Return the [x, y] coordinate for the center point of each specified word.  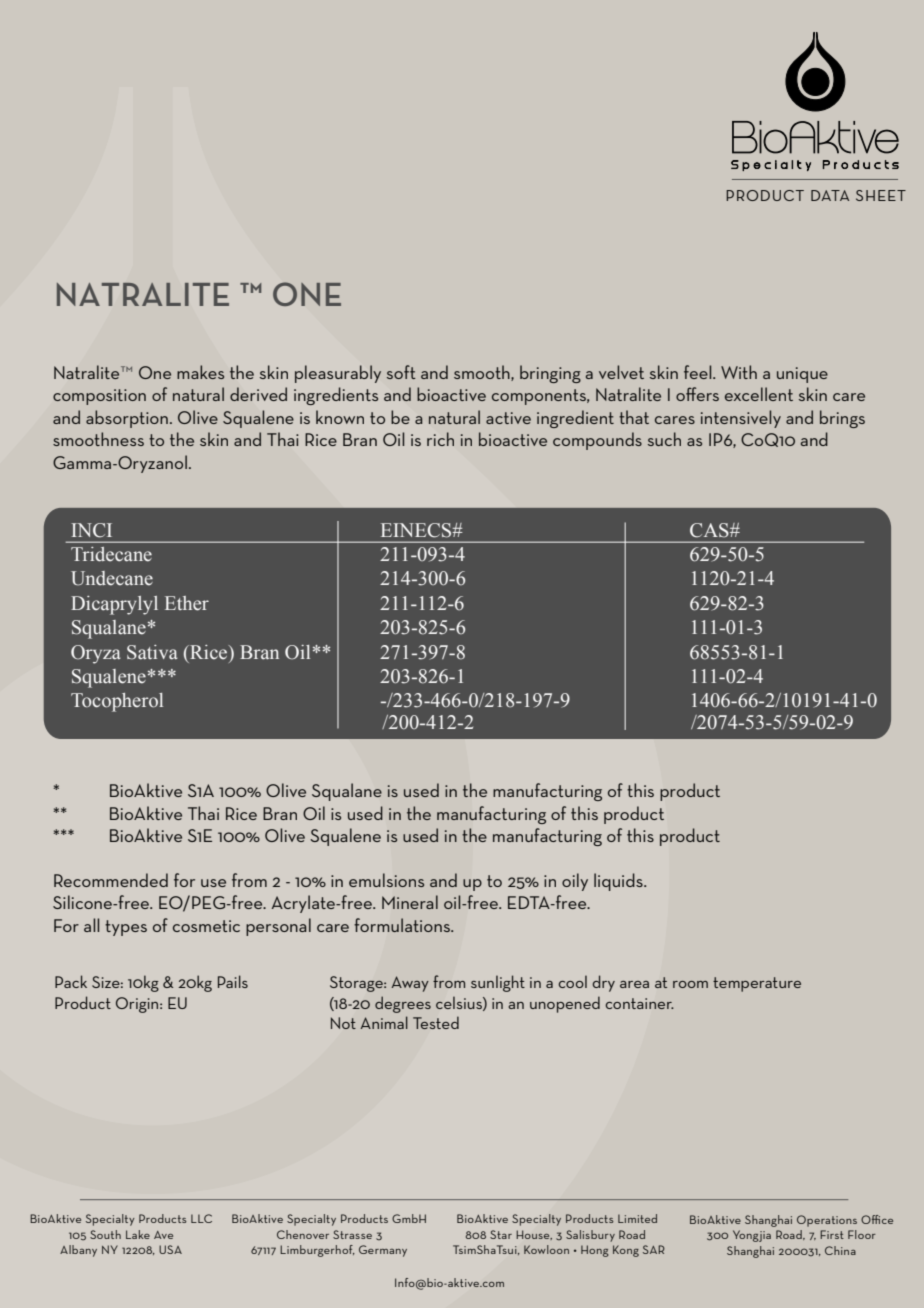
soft [401, 372]
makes [200, 372]
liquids [619, 882]
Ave [163, 1235]
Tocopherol [117, 702]
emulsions [386, 880]
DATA [830, 195]
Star [501, 1234]
